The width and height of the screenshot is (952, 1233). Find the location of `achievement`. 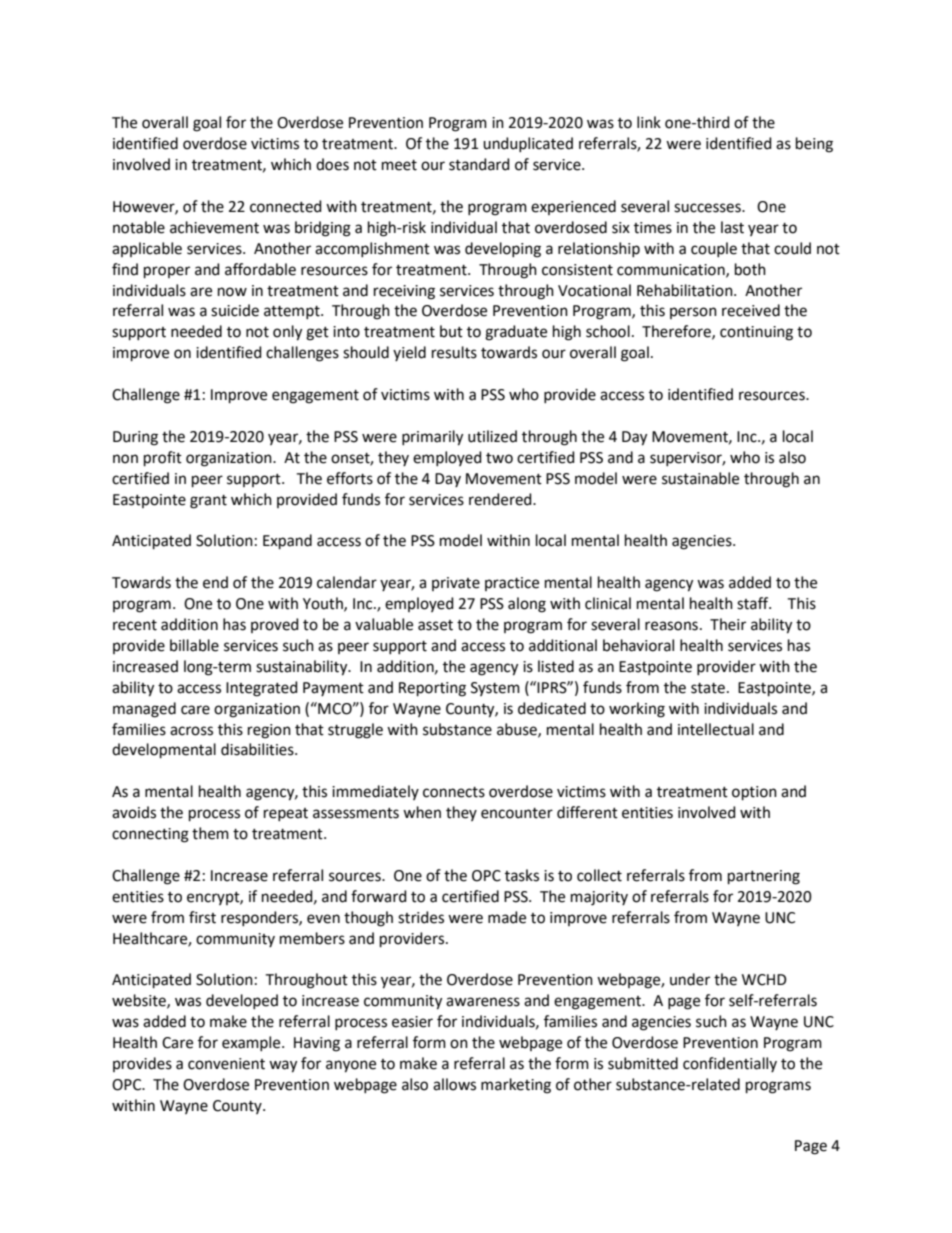

achievement is located at coordinates (214, 227).
